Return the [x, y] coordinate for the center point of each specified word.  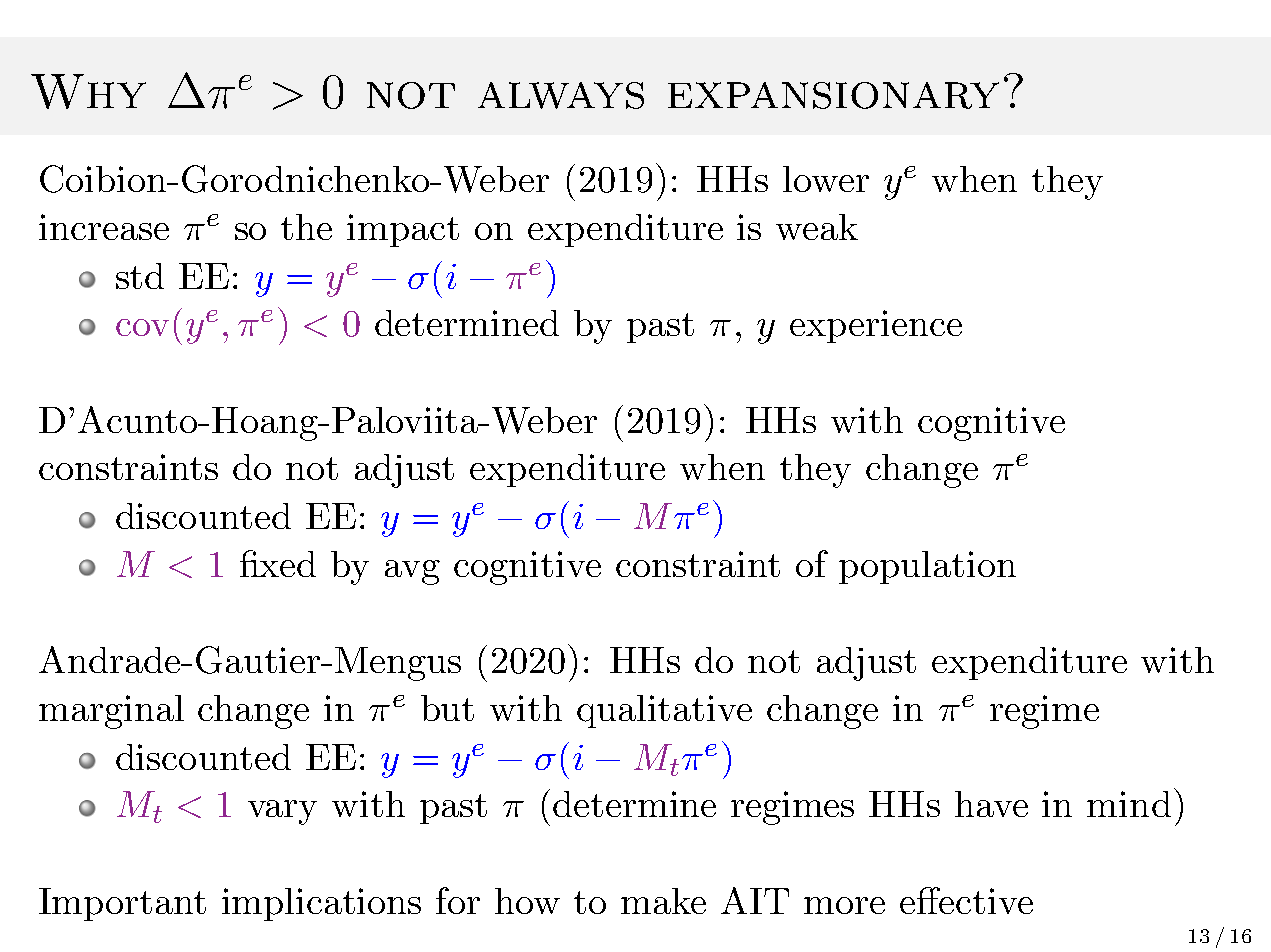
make [663, 901]
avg [412, 572]
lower [826, 179]
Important [122, 904]
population [927, 567]
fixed [278, 563]
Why [88, 91]
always [561, 95]
